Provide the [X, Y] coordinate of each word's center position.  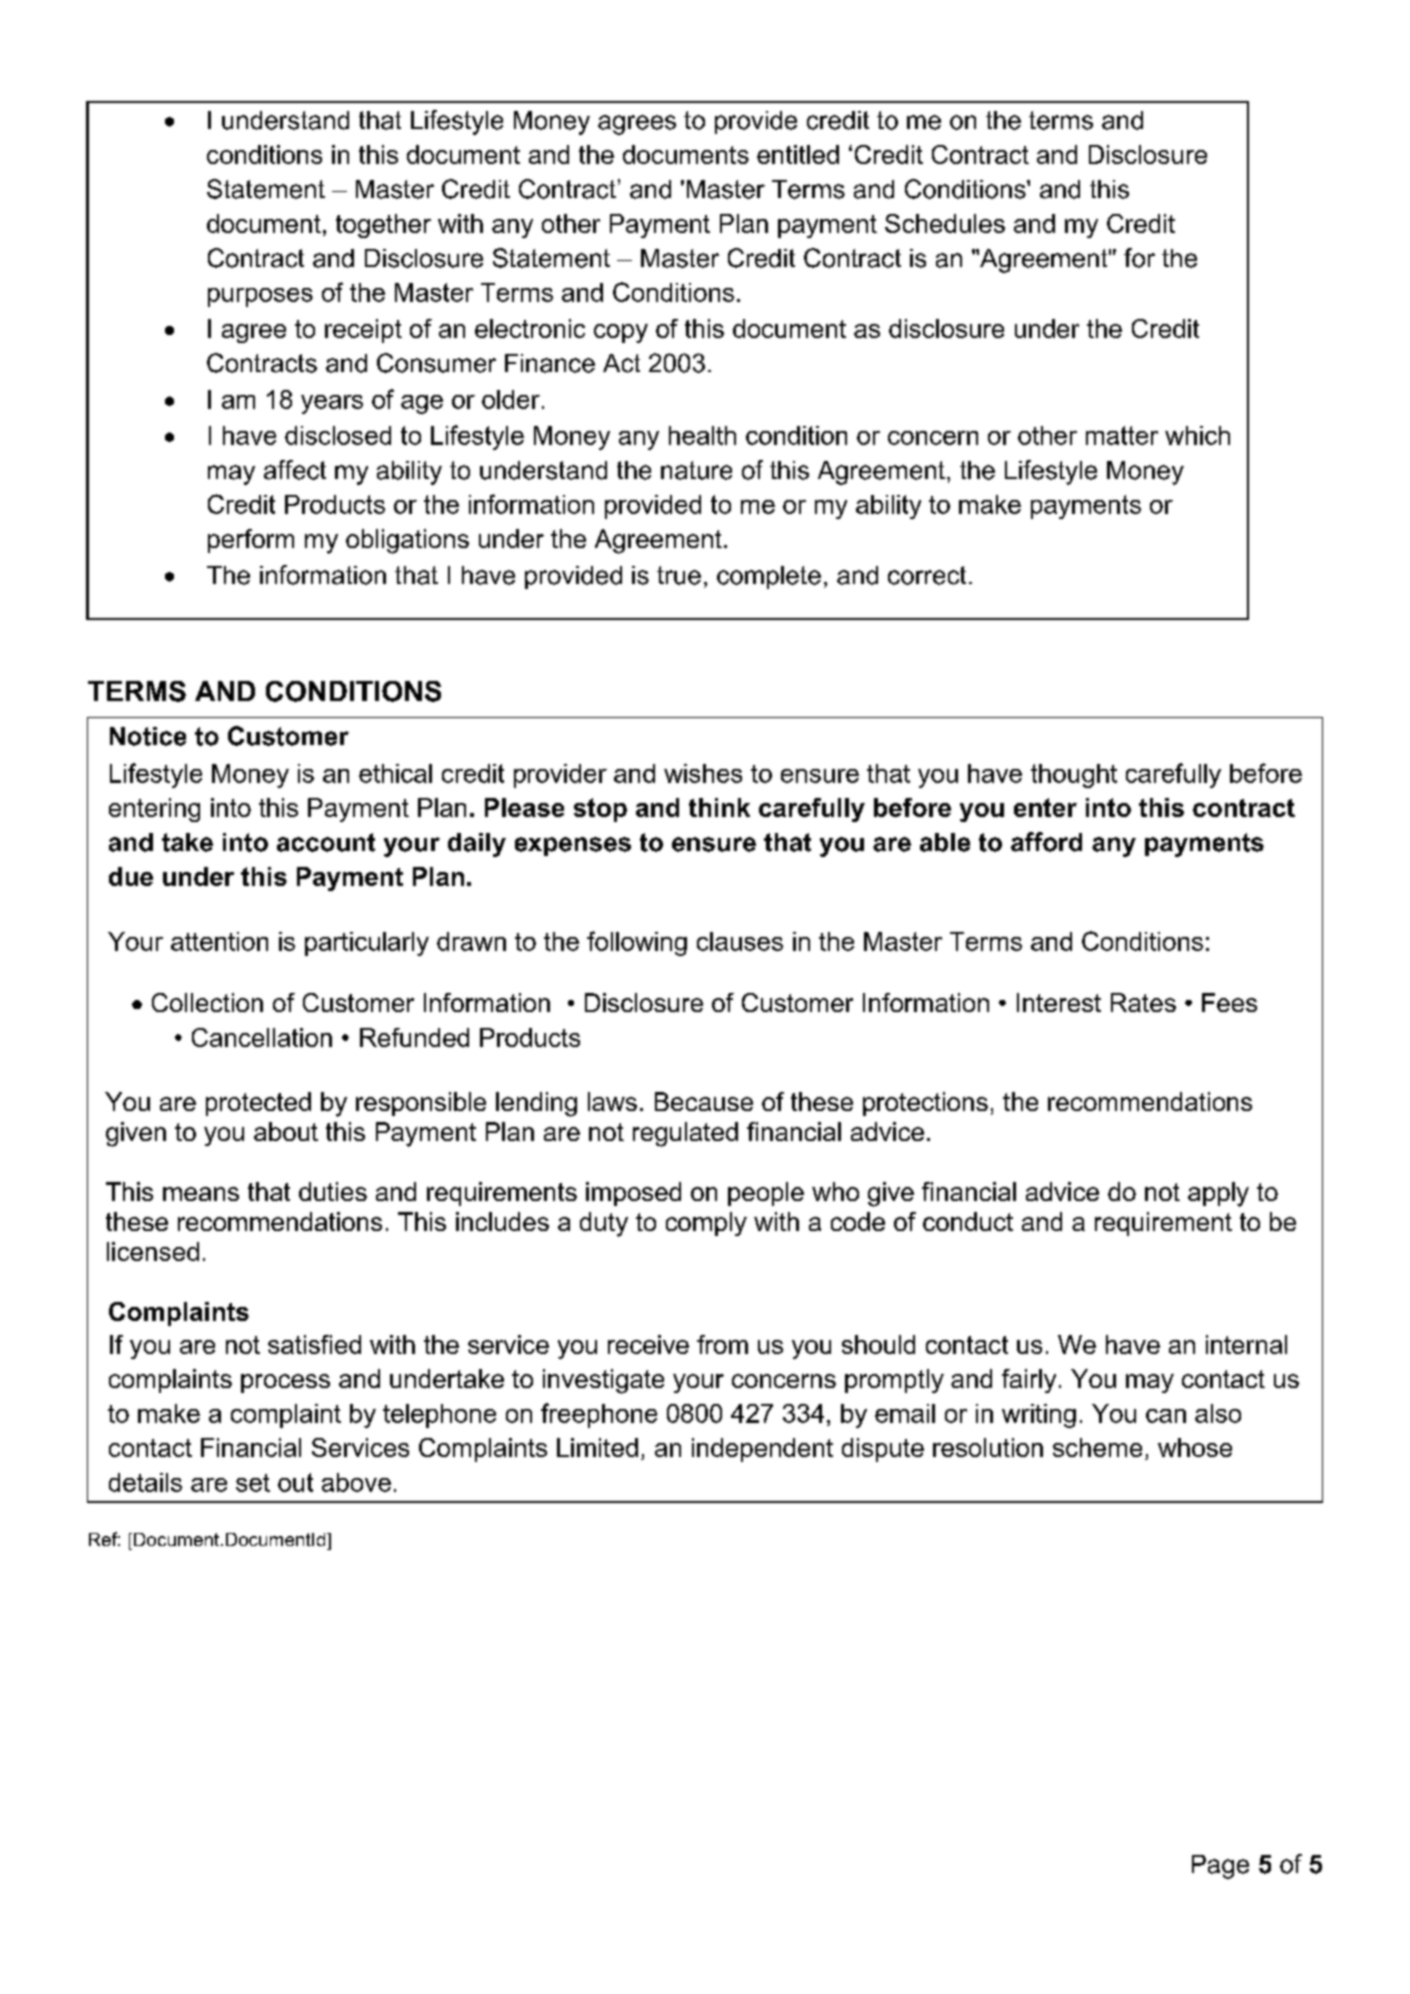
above [356, 1482]
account [326, 842]
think [719, 807]
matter [1122, 435]
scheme [1097, 1447]
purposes [260, 297]
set [253, 1483]
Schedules [945, 223]
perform [251, 541]
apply [1218, 1194]
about [286, 1131]
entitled [798, 154]
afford [1046, 842]
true [679, 575]
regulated [685, 1134]
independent [762, 1450]
